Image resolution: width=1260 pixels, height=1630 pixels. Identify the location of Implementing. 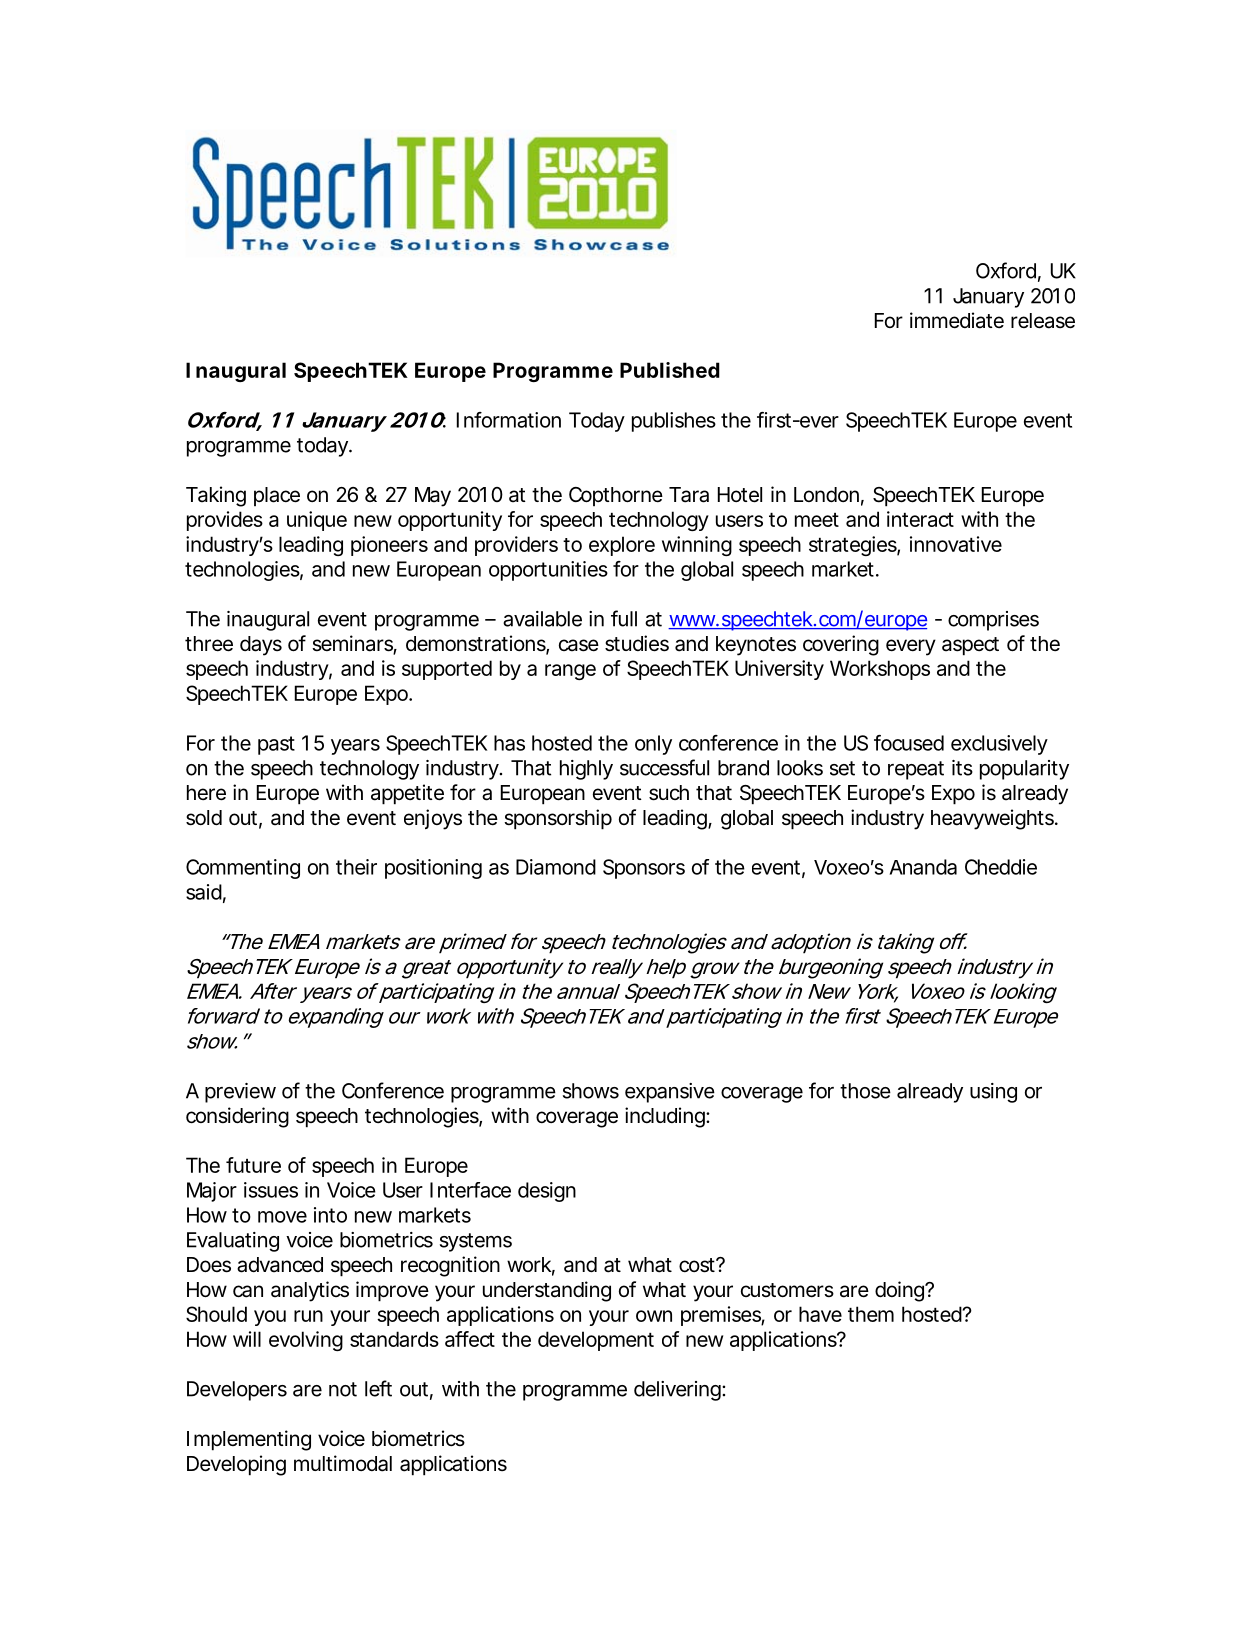
(249, 1440).
